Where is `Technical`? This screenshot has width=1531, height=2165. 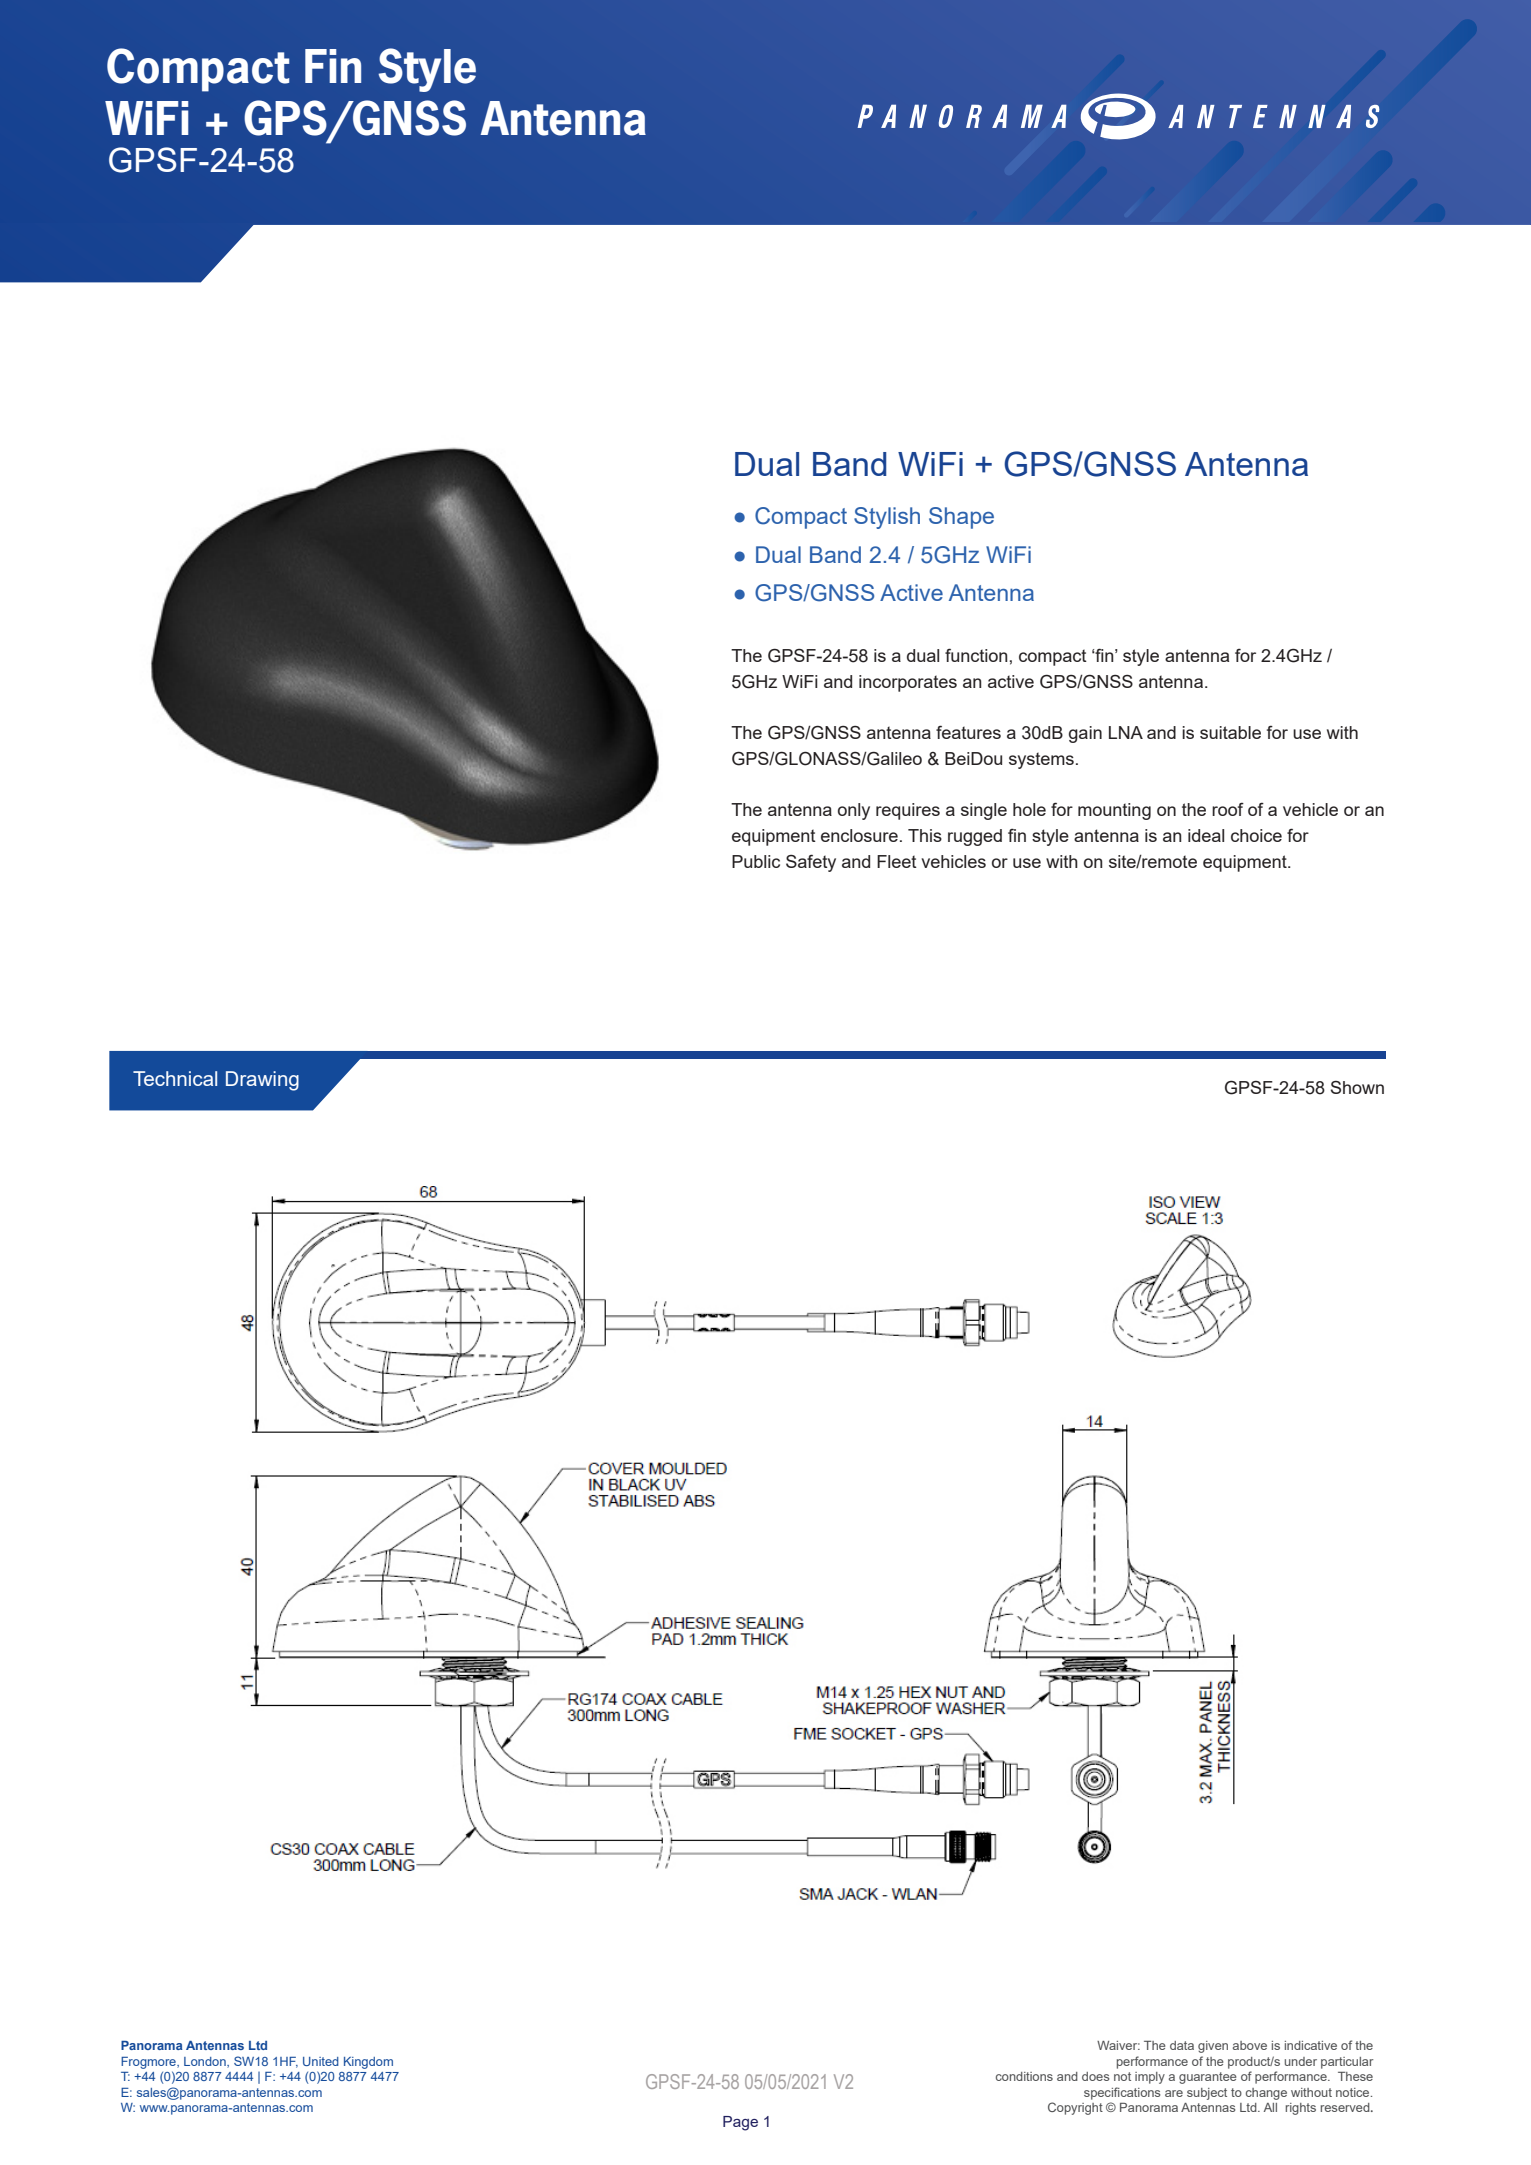
Technical is located at coordinates (175, 1078).
